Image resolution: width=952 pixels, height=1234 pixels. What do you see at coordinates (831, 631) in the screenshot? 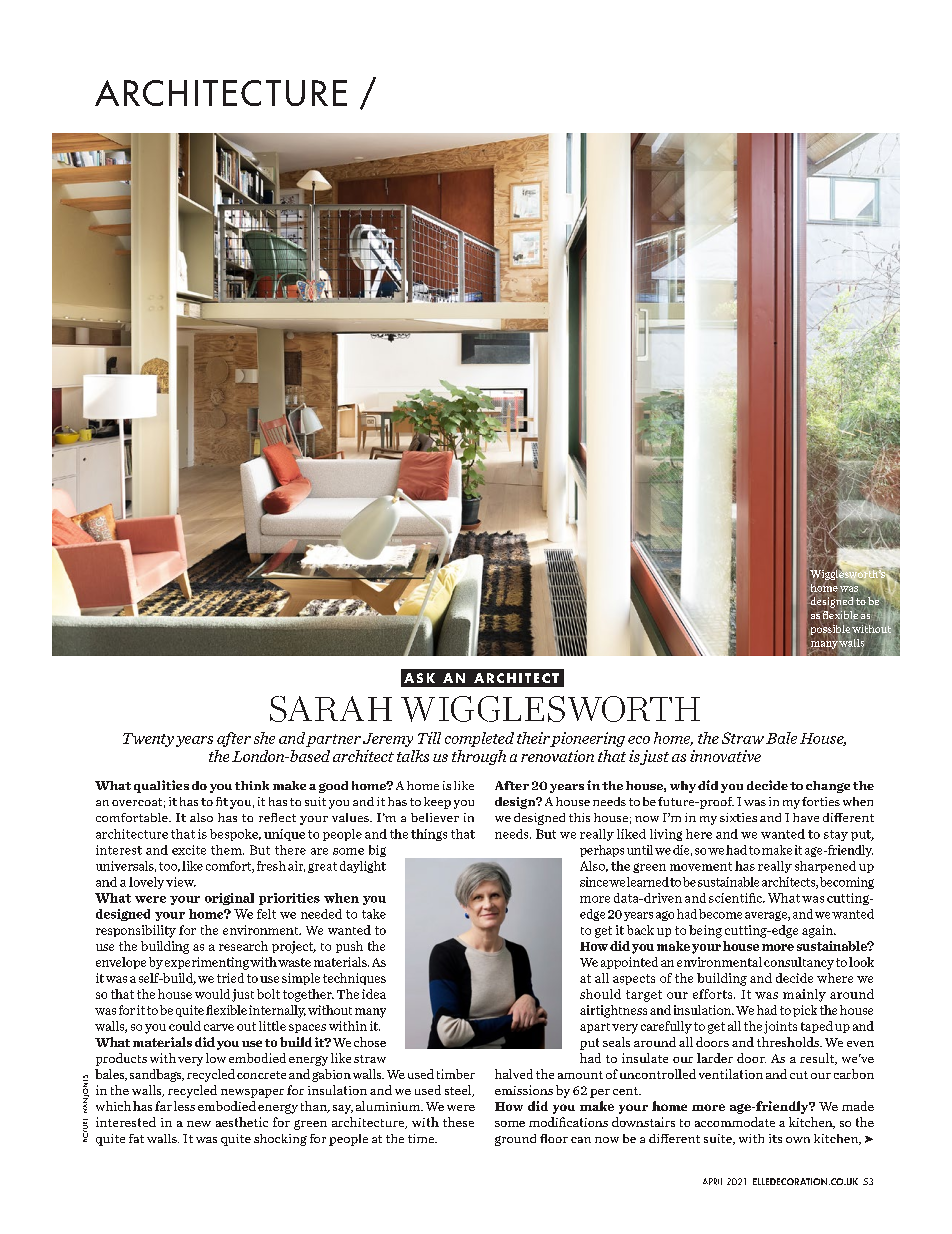
I see `possible` at bounding box center [831, 631].
